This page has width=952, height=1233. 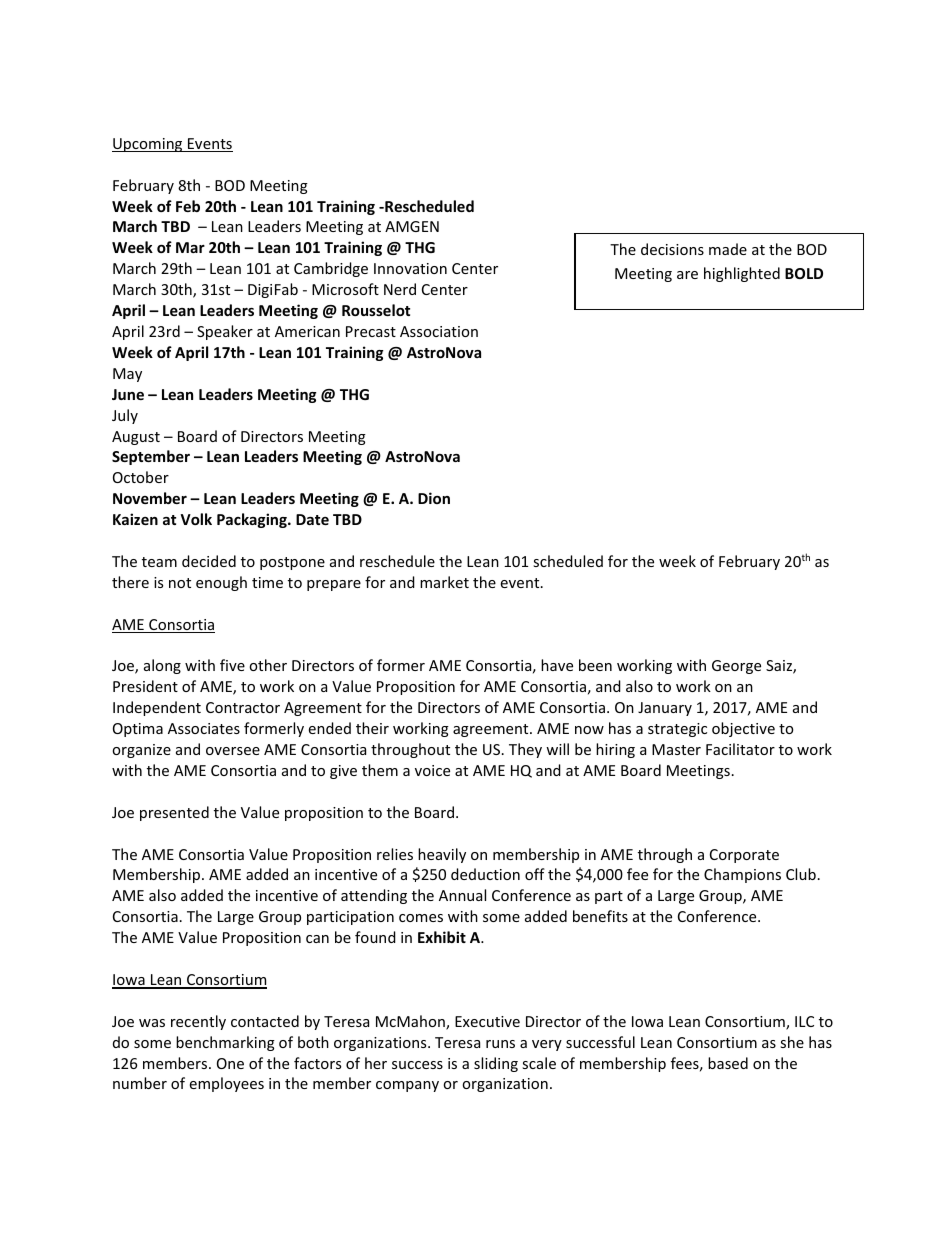 I want to click on George, so click(x=736, y=667).
